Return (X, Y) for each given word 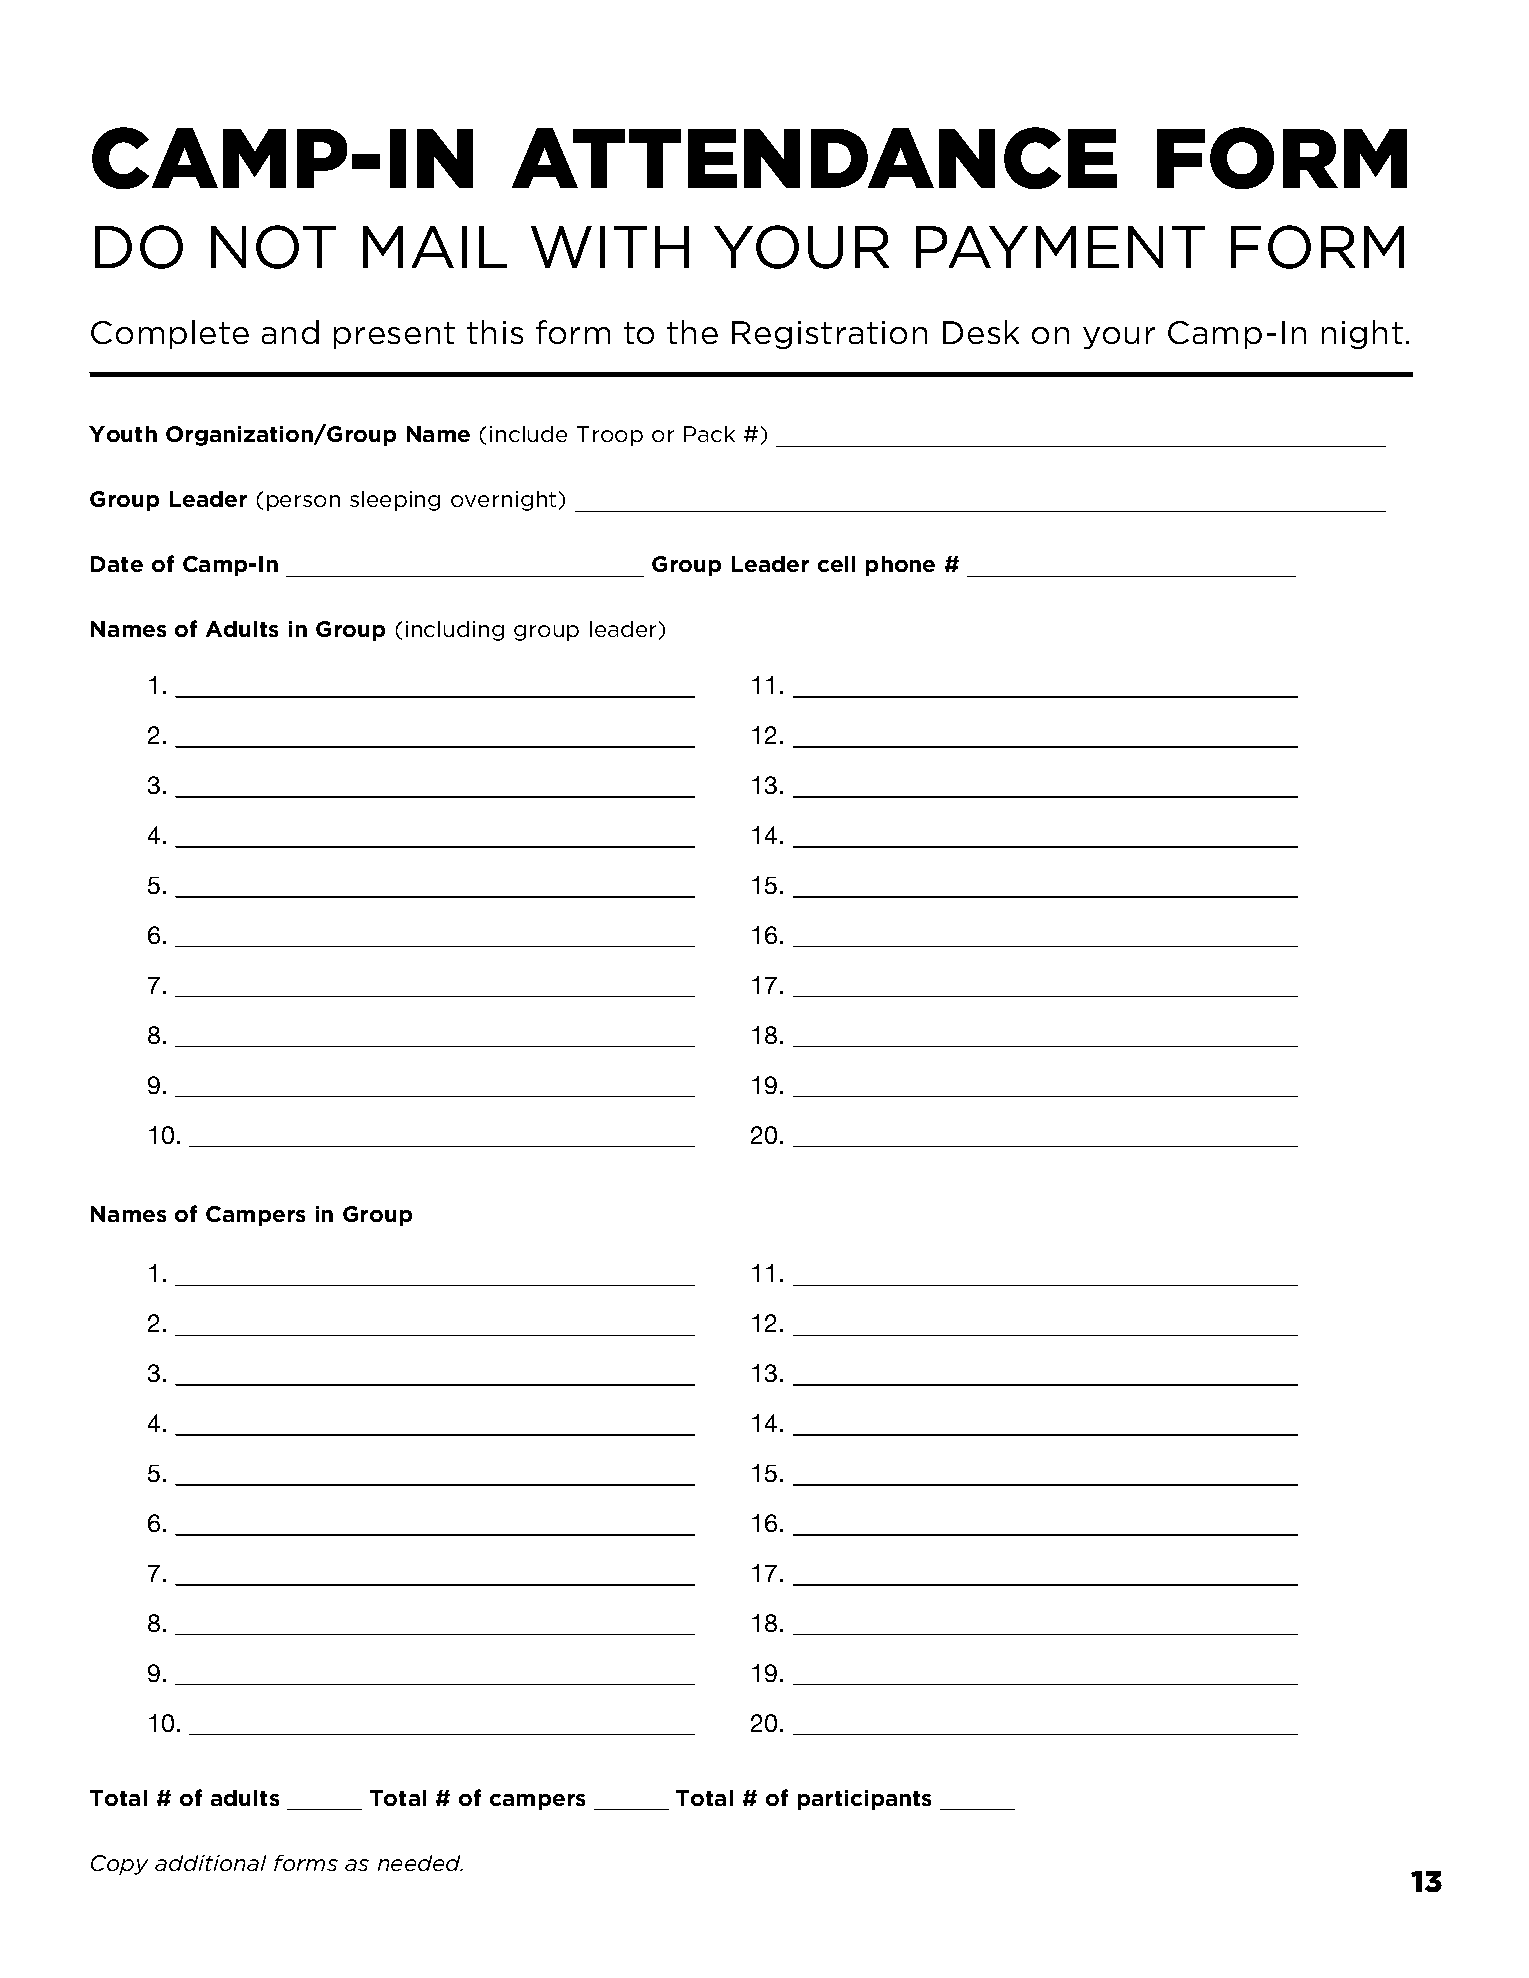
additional (210, 1863)
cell (836, 564)
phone (900, 566)
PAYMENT (1060, 247)
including (455, 631)
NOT (273, 247)
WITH (610, 247)
